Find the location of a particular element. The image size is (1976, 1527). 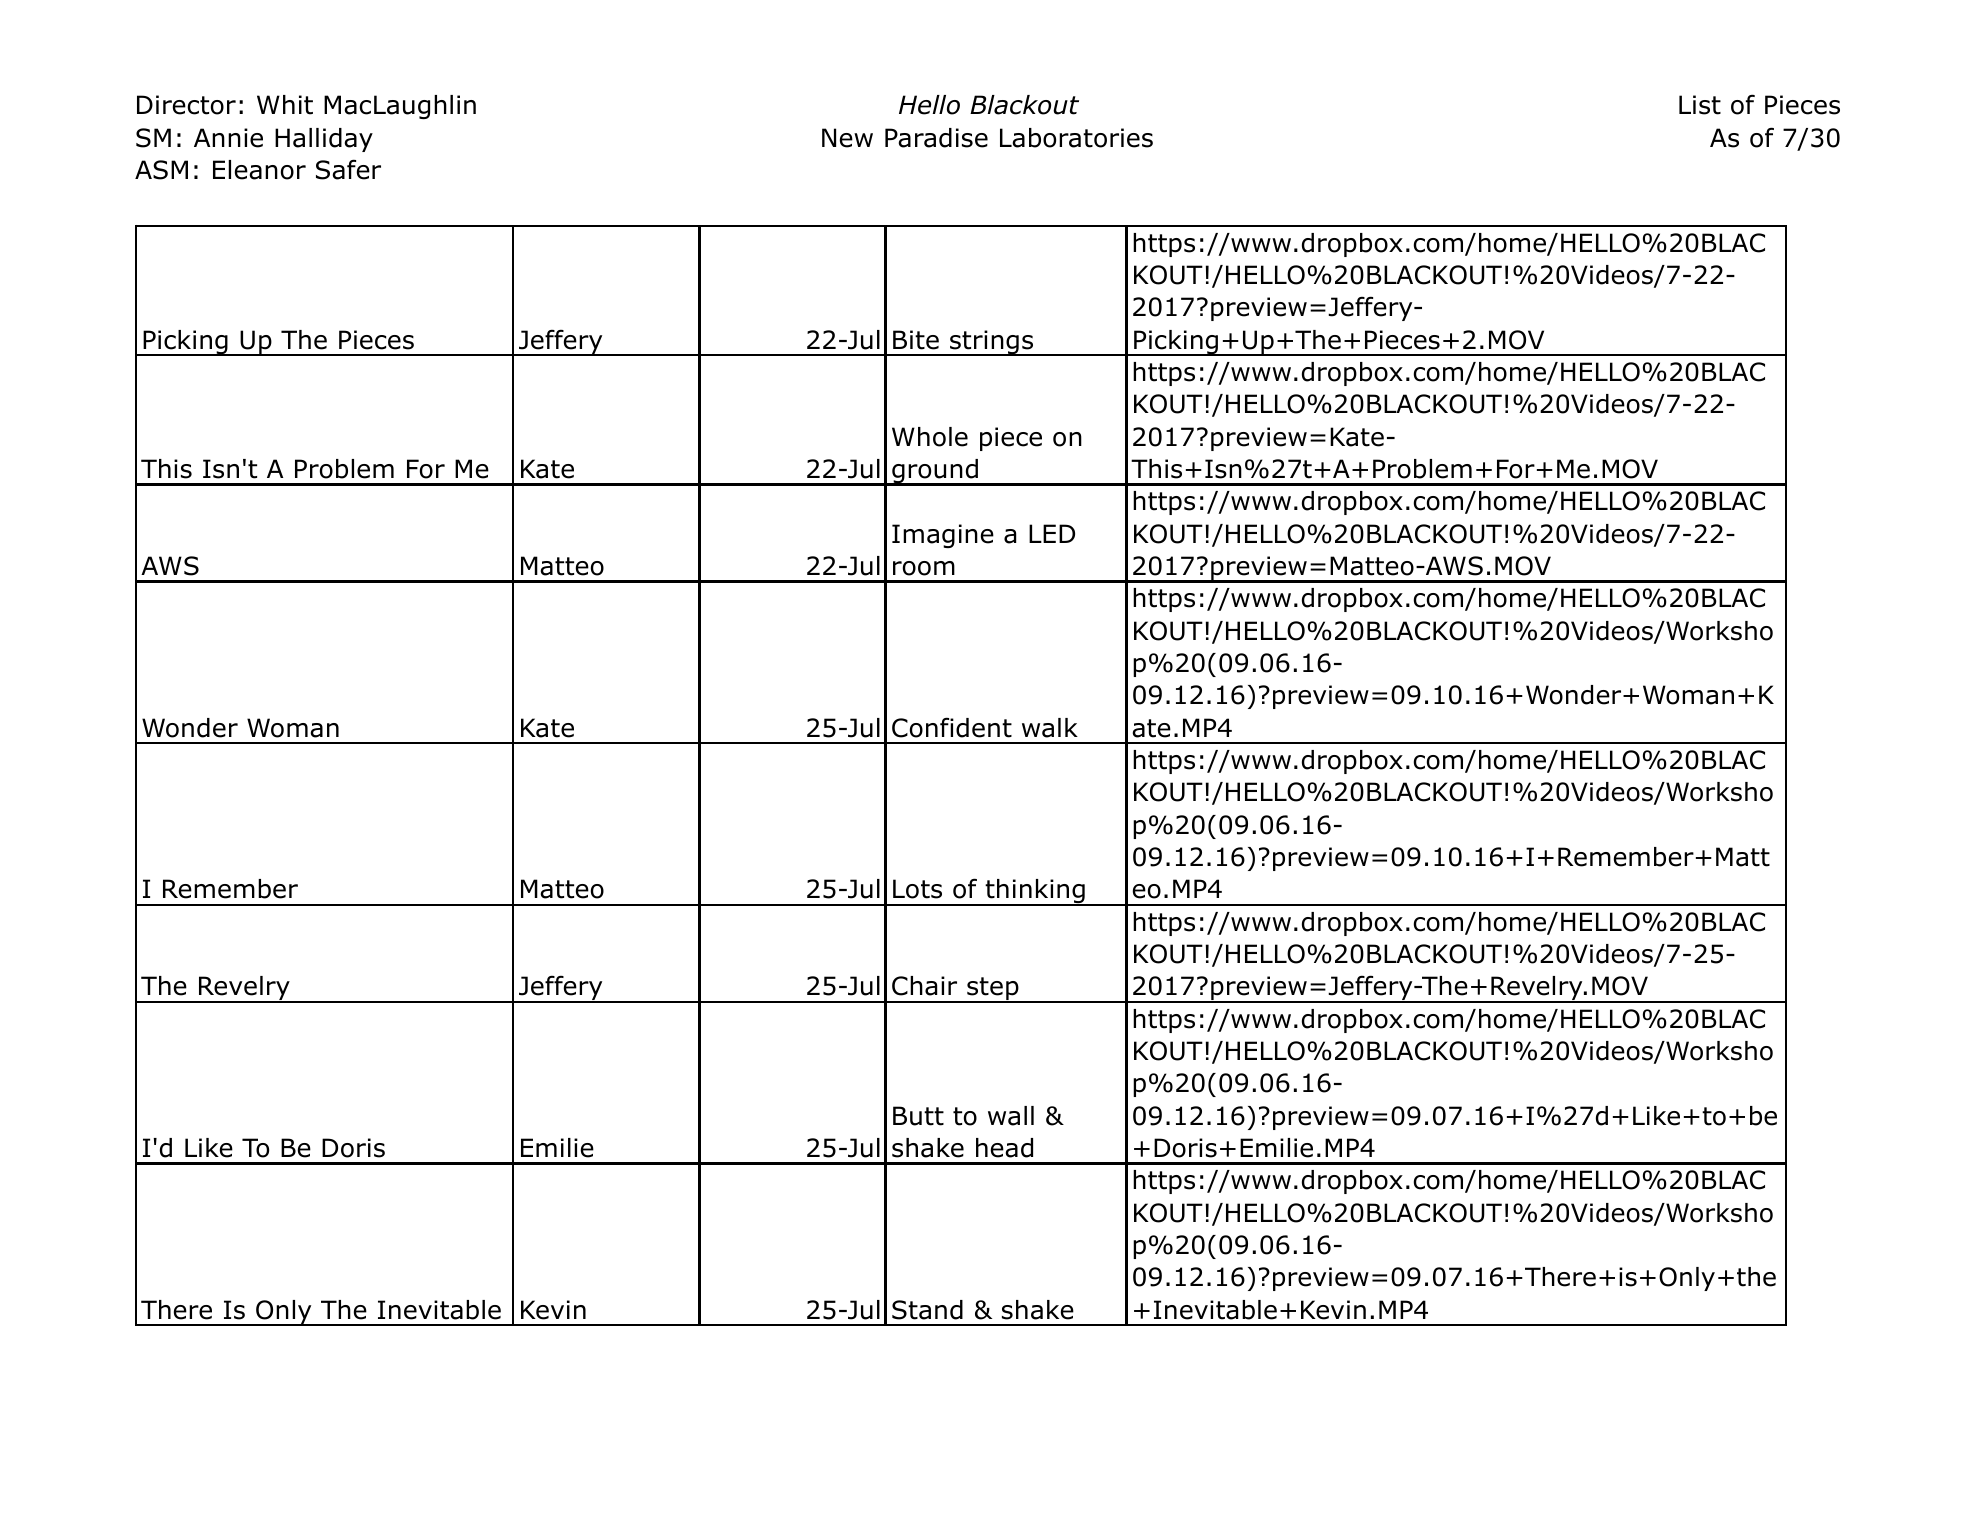

walk is located at coordinates (1050, 728).
